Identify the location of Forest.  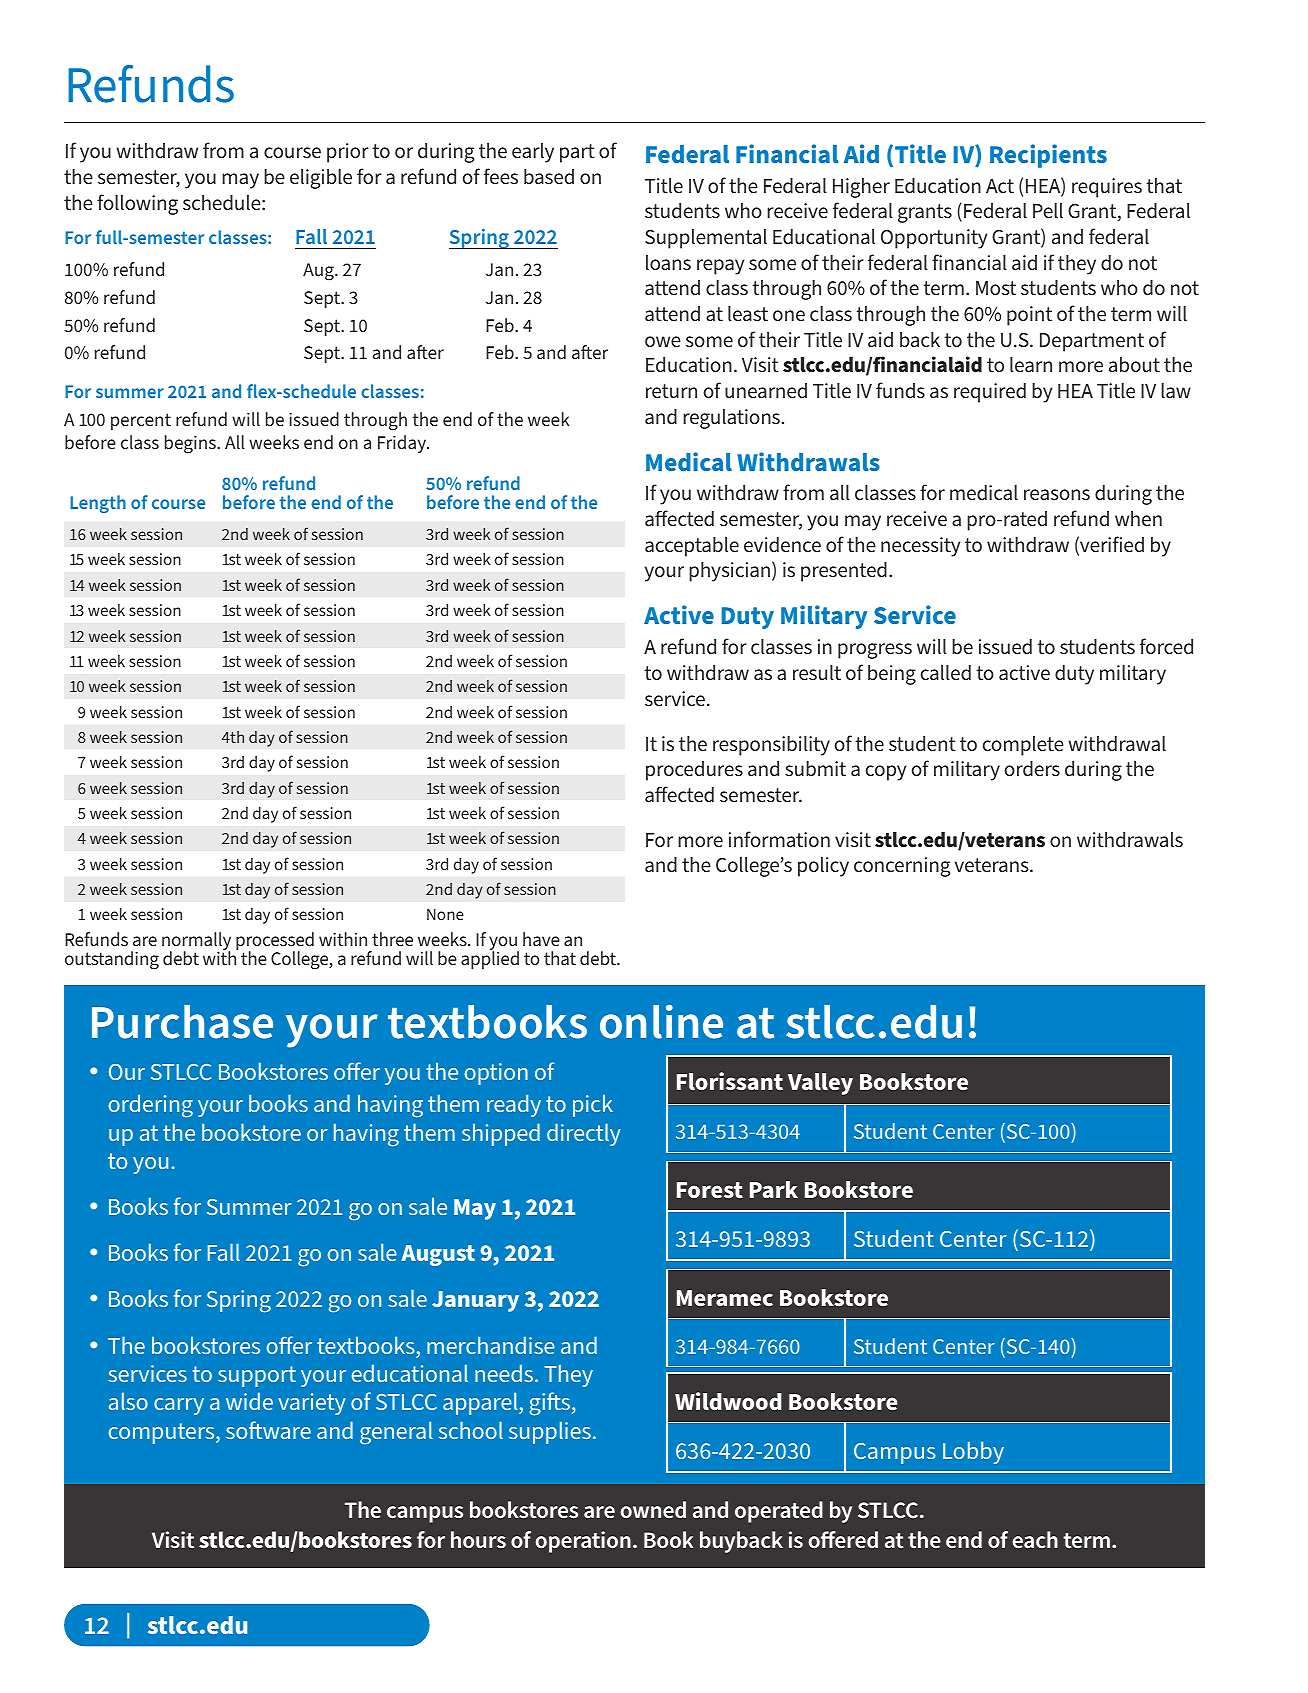
(710, 1190).
